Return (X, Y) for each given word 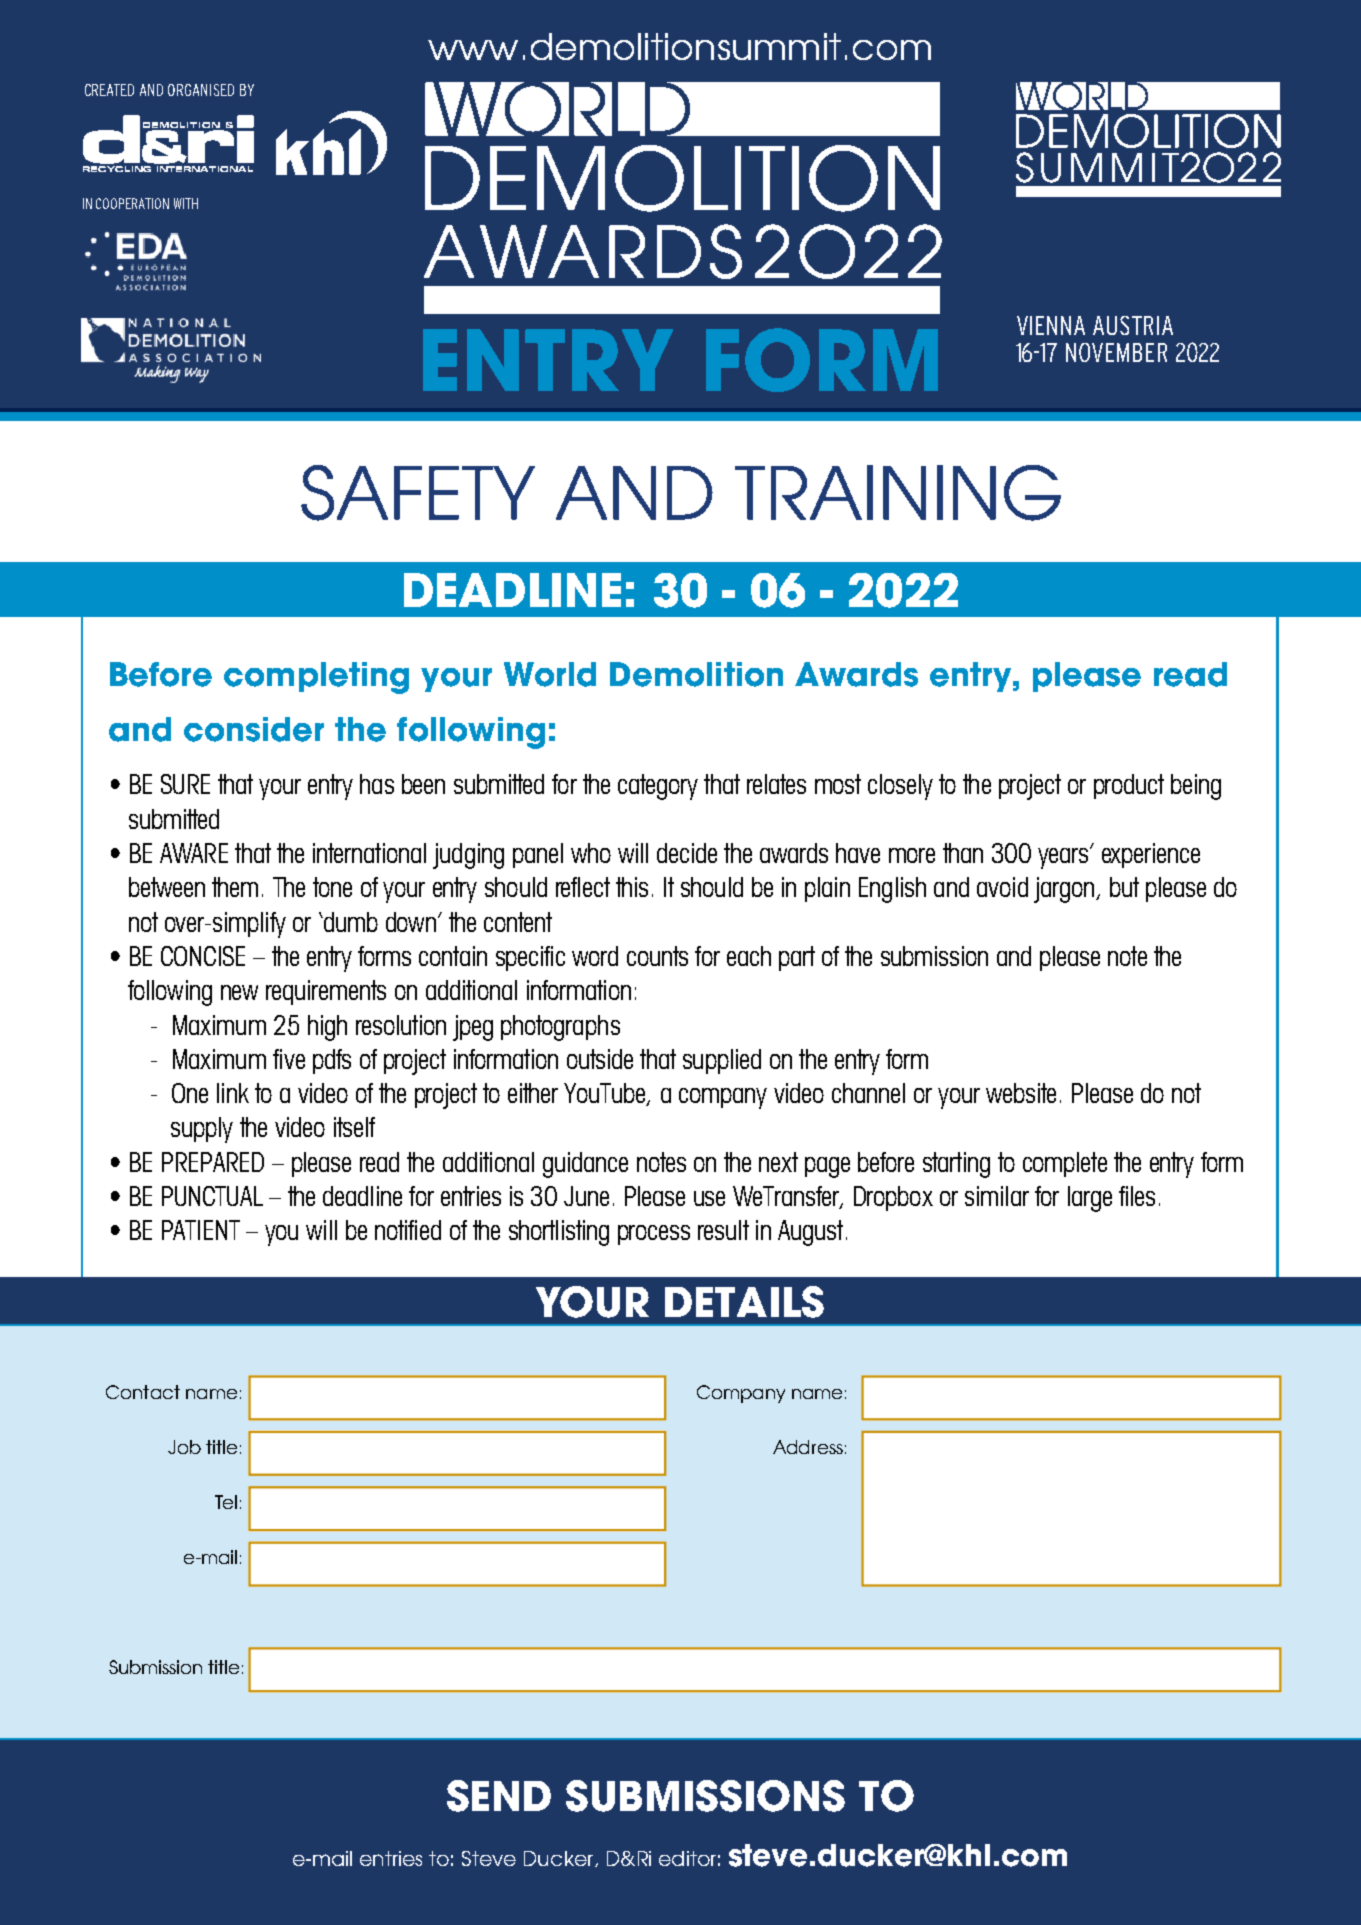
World (550, 674)
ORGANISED (201, 90)
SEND (499, 1796)
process (654, 1235)
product (1129, 786)
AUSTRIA (1133, 325)
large (1090, 1199)
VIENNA (1051, 325)
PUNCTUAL (212, 1196)
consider (254, 729)
